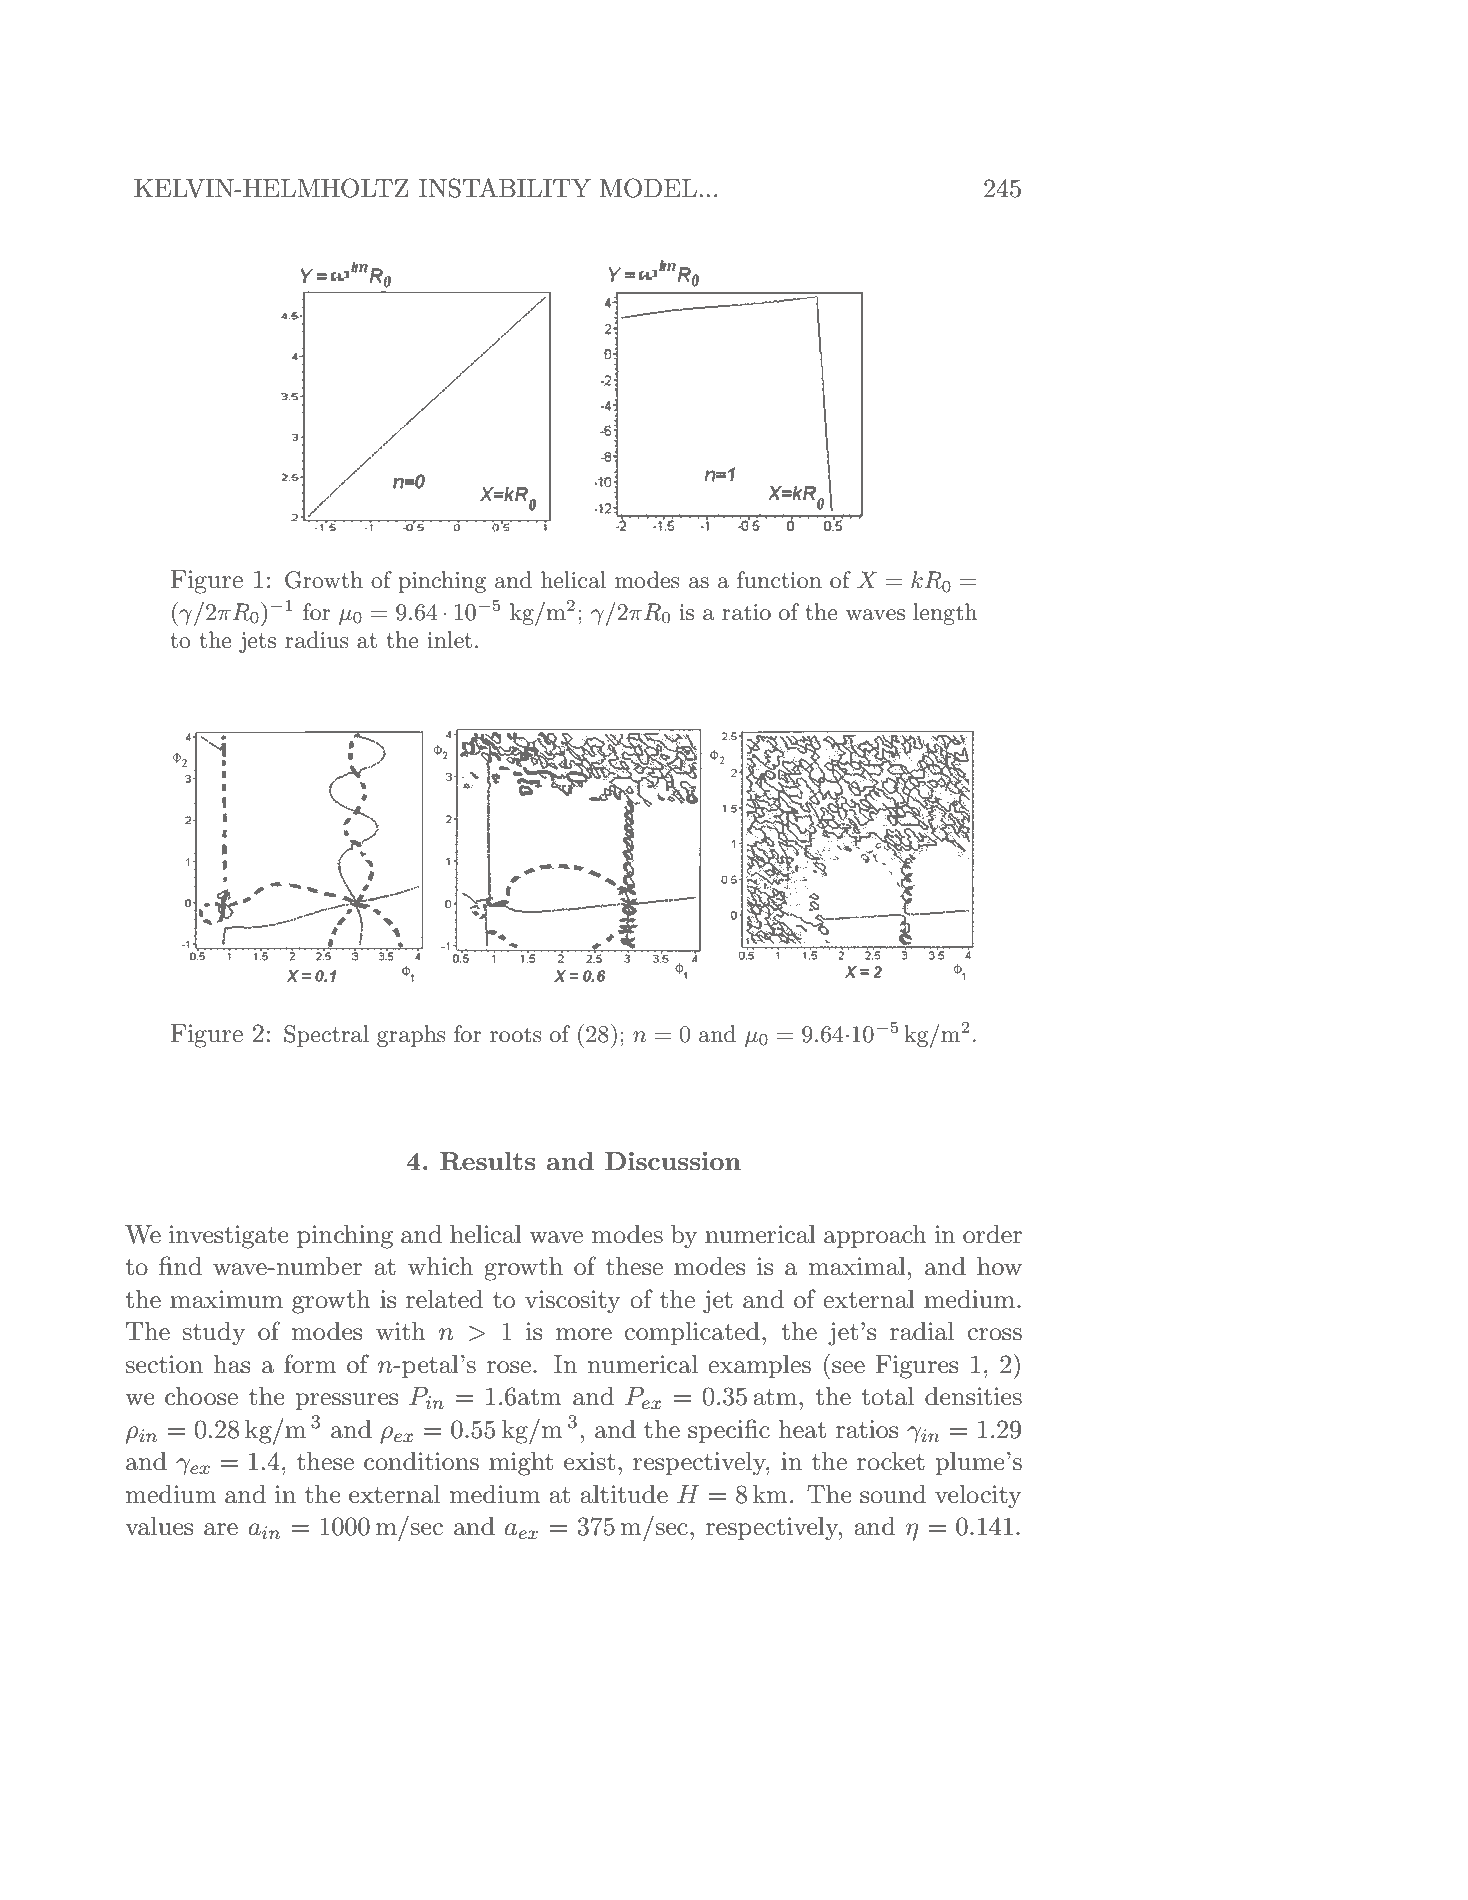 The image size is (1468, 1900). I want to click on inlet, so click(449, 640).
